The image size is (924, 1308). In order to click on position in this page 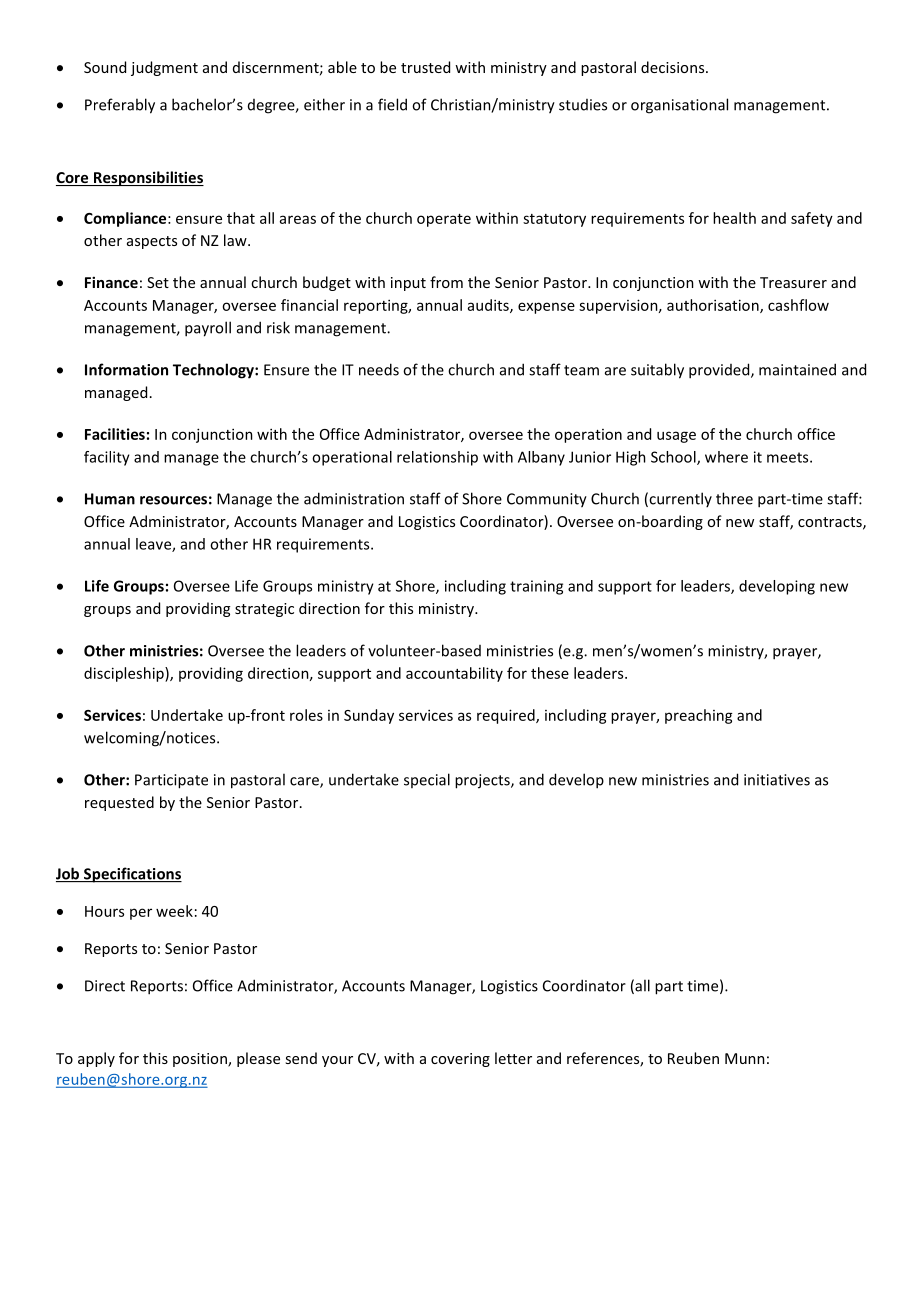, I will do `click(201, 1060)`.
